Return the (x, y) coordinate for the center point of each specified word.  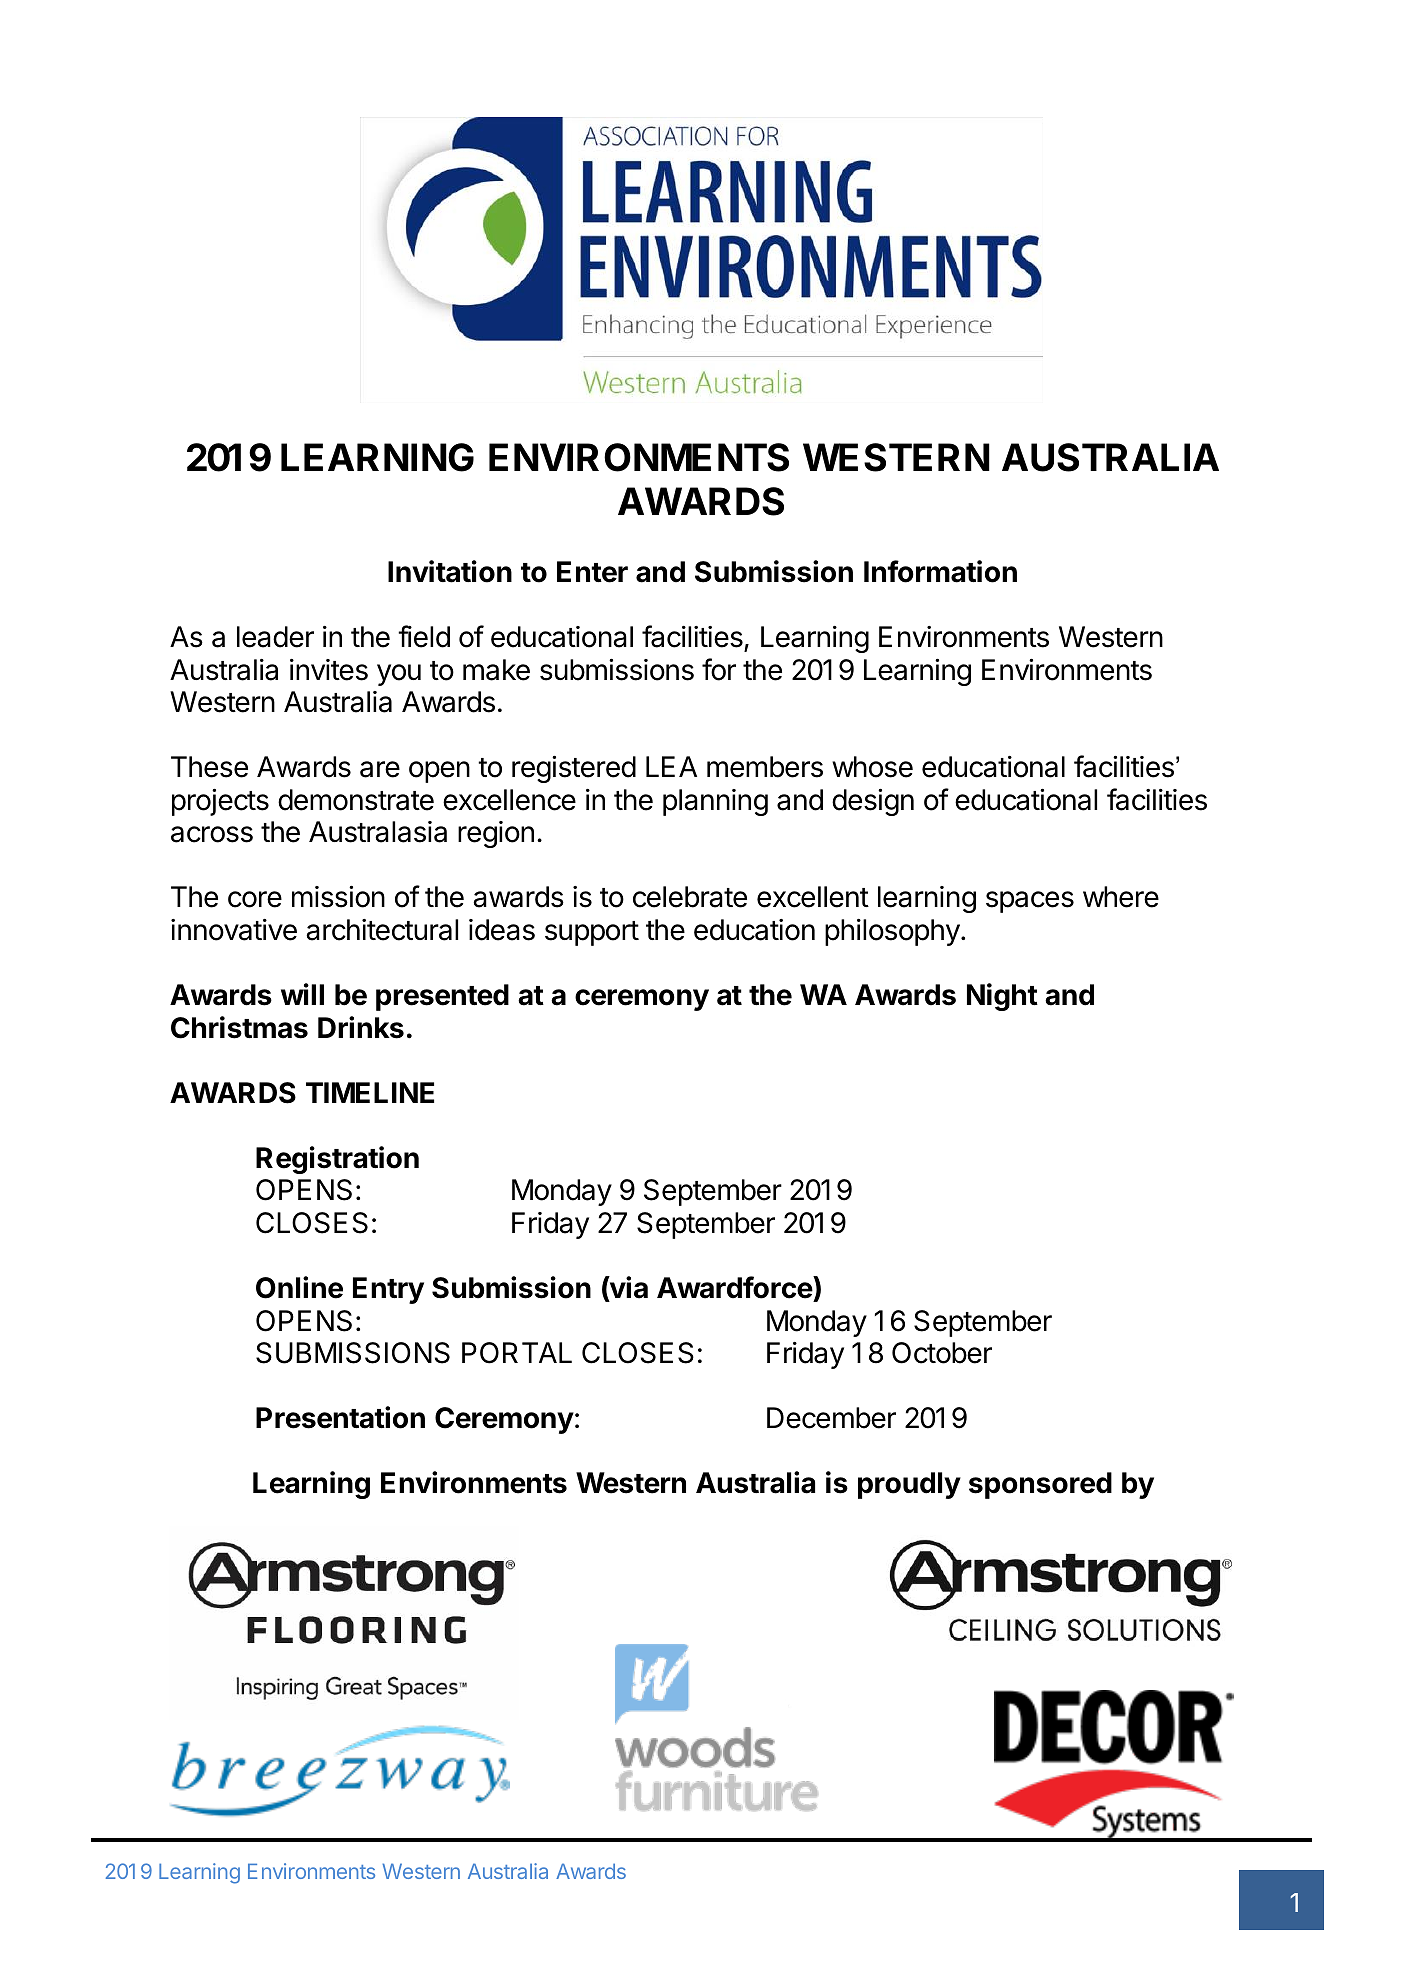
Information (940, 571)
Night (1002, 997)
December (831, 1418)
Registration (337, 1160)
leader (275, 637)
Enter (592, 572)
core (255, 899)
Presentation (340, 1417)
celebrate (690, 897)
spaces (1030, 902)
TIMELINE (370, 1092)
